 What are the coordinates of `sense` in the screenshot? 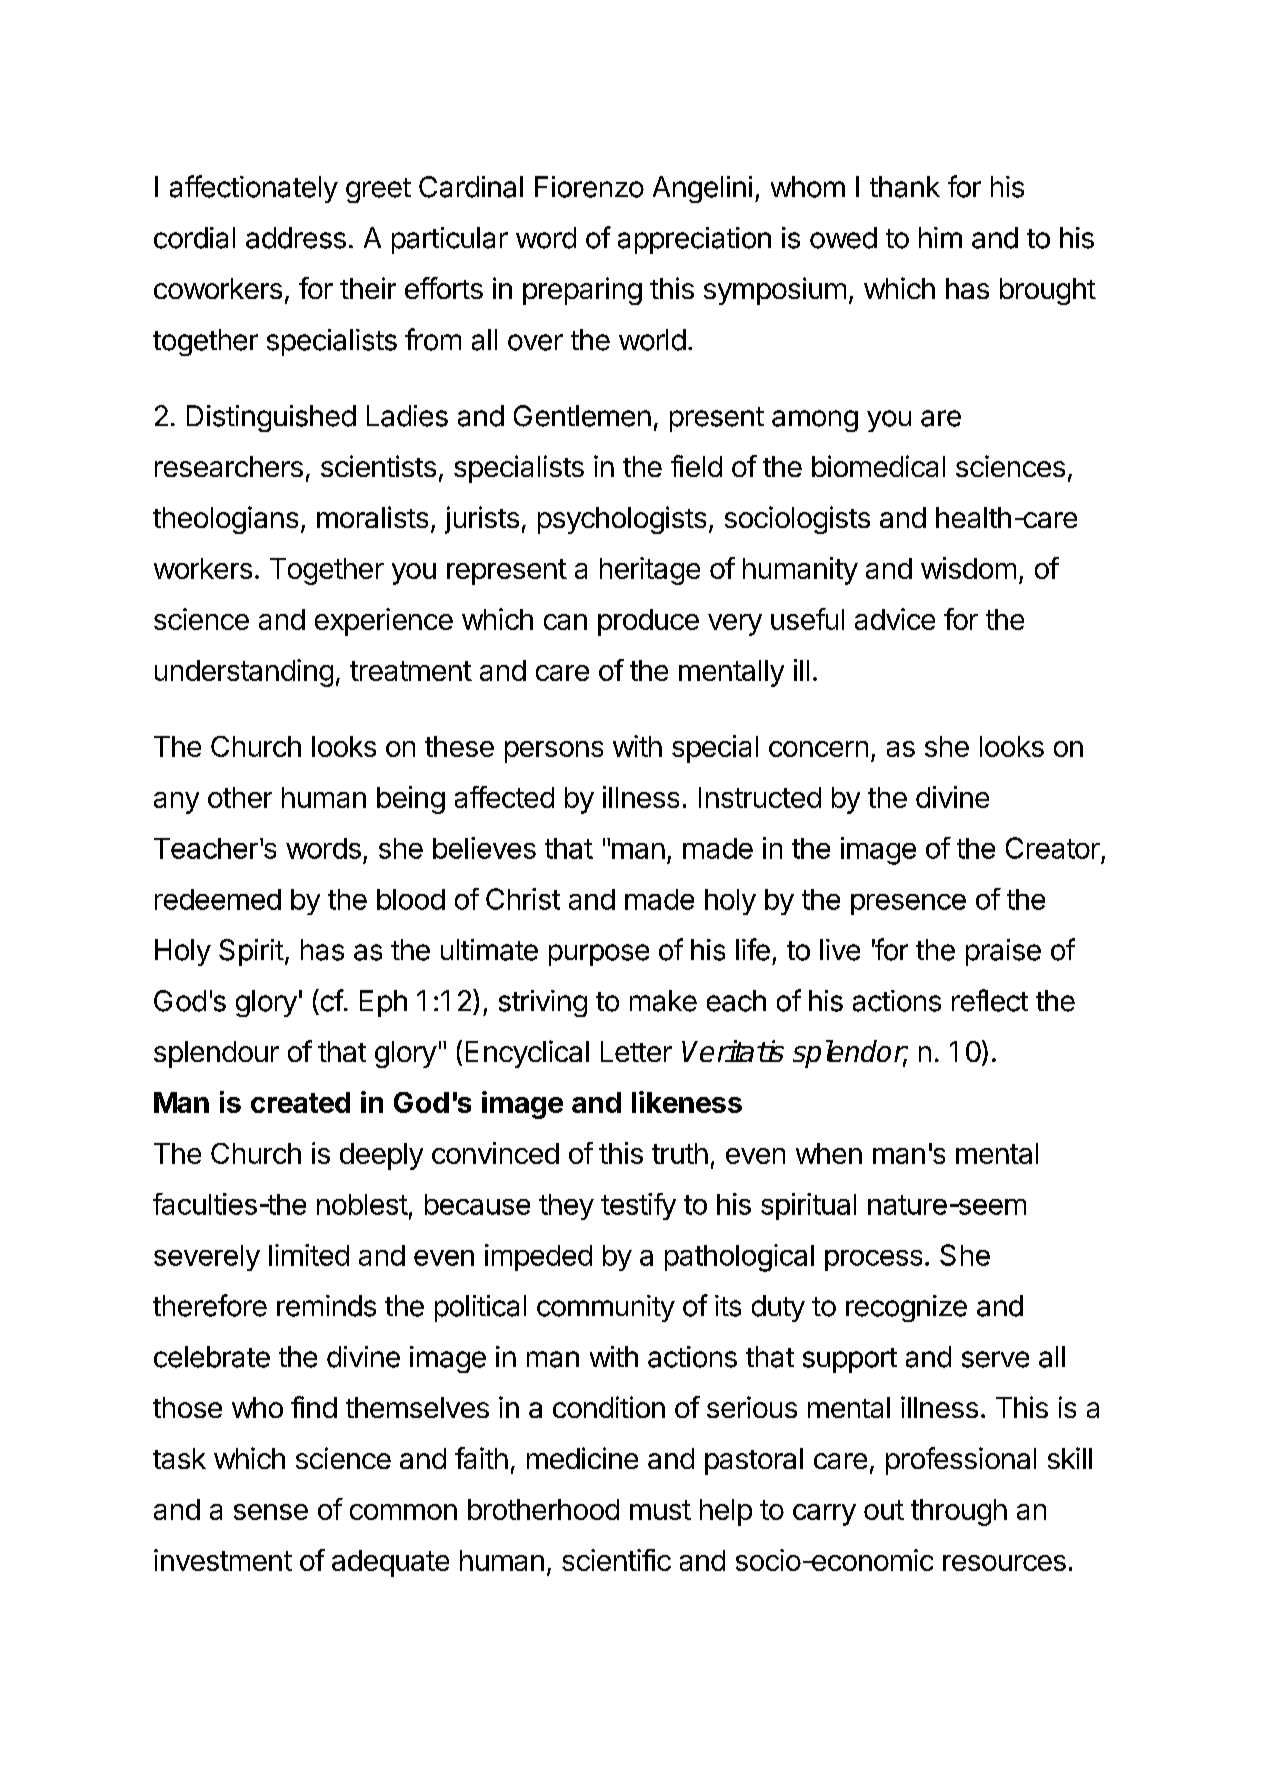 It's located at (271, 1512).
